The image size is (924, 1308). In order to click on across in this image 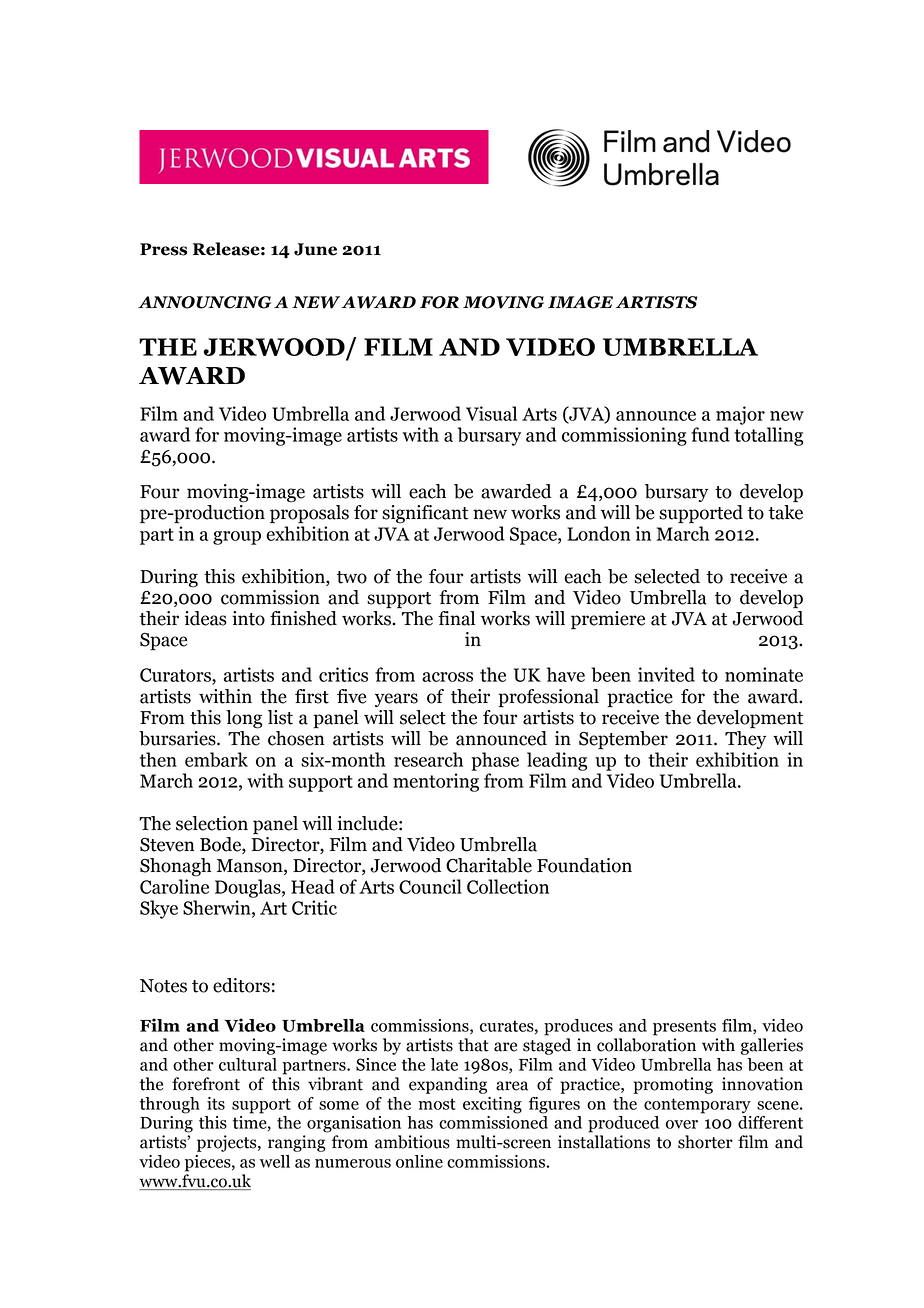, I will do `click(447, 677)`.
